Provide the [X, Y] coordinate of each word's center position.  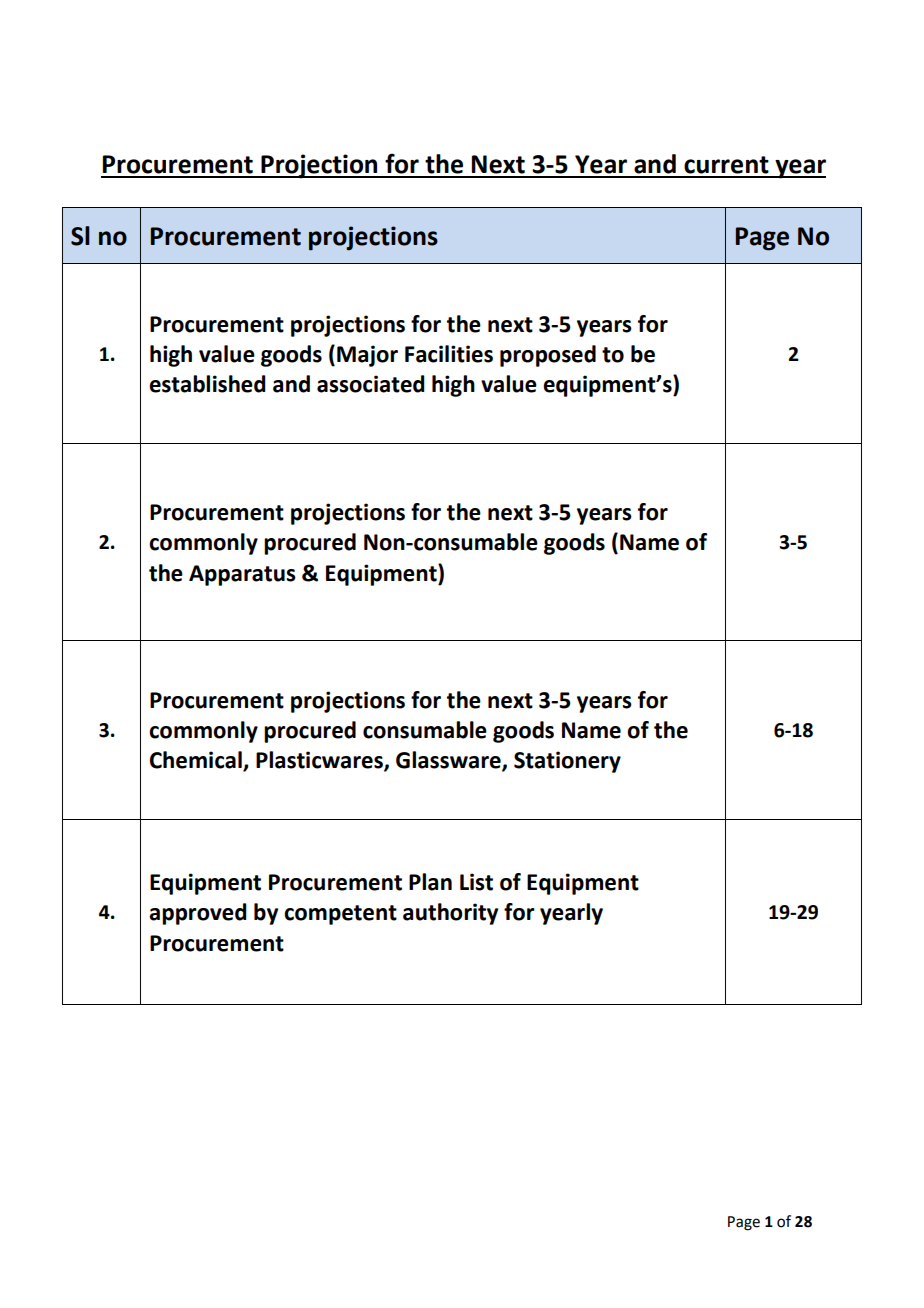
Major [367, 356]
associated [371, 384]
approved [198, 914]
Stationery [567, 762]
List [476, 882]
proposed [548, 356]
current [726, 165]
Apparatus [242, 575]
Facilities [449, 354]
